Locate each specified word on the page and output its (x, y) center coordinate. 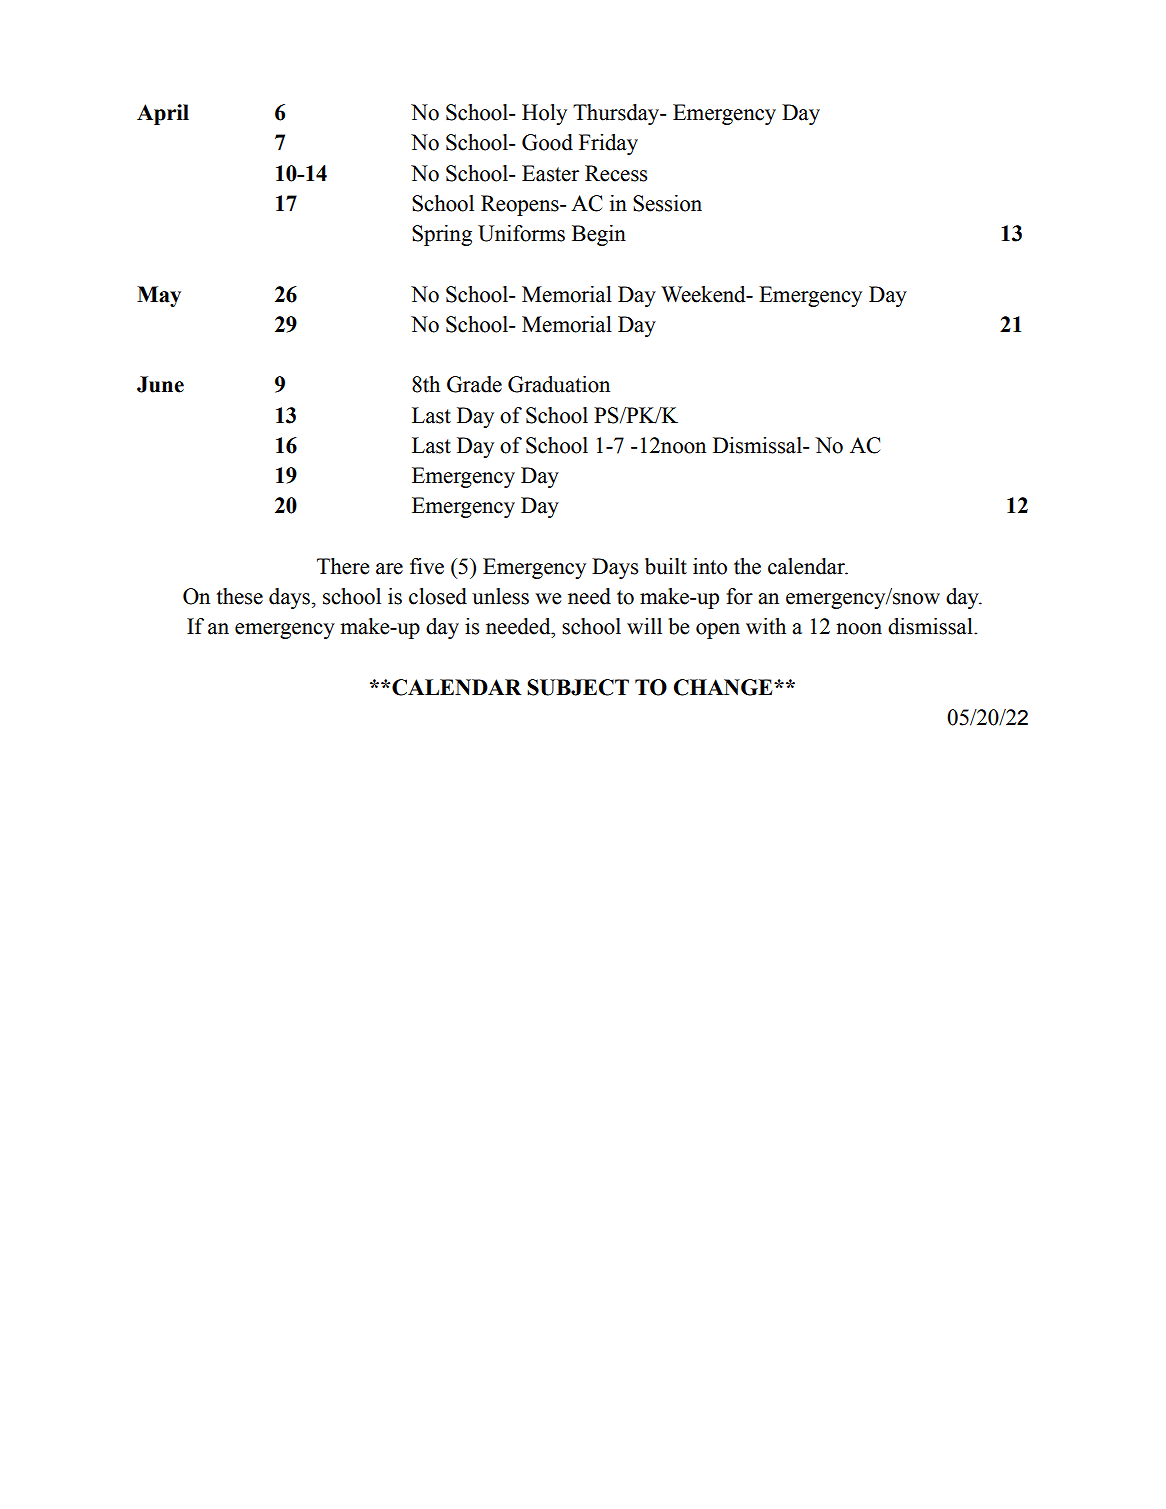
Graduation (559, 384)
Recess (616, 173)
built (666, 566)
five (427, 566)
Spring (442, 235)
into (710, 566)
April (163, 114)
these (240, 596)
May (159, 296)
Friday (608, 144)
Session (667, 203)
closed (438, 596)
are (389, 569)
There (343, 566)
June (160, 384)
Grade (474, 384)
